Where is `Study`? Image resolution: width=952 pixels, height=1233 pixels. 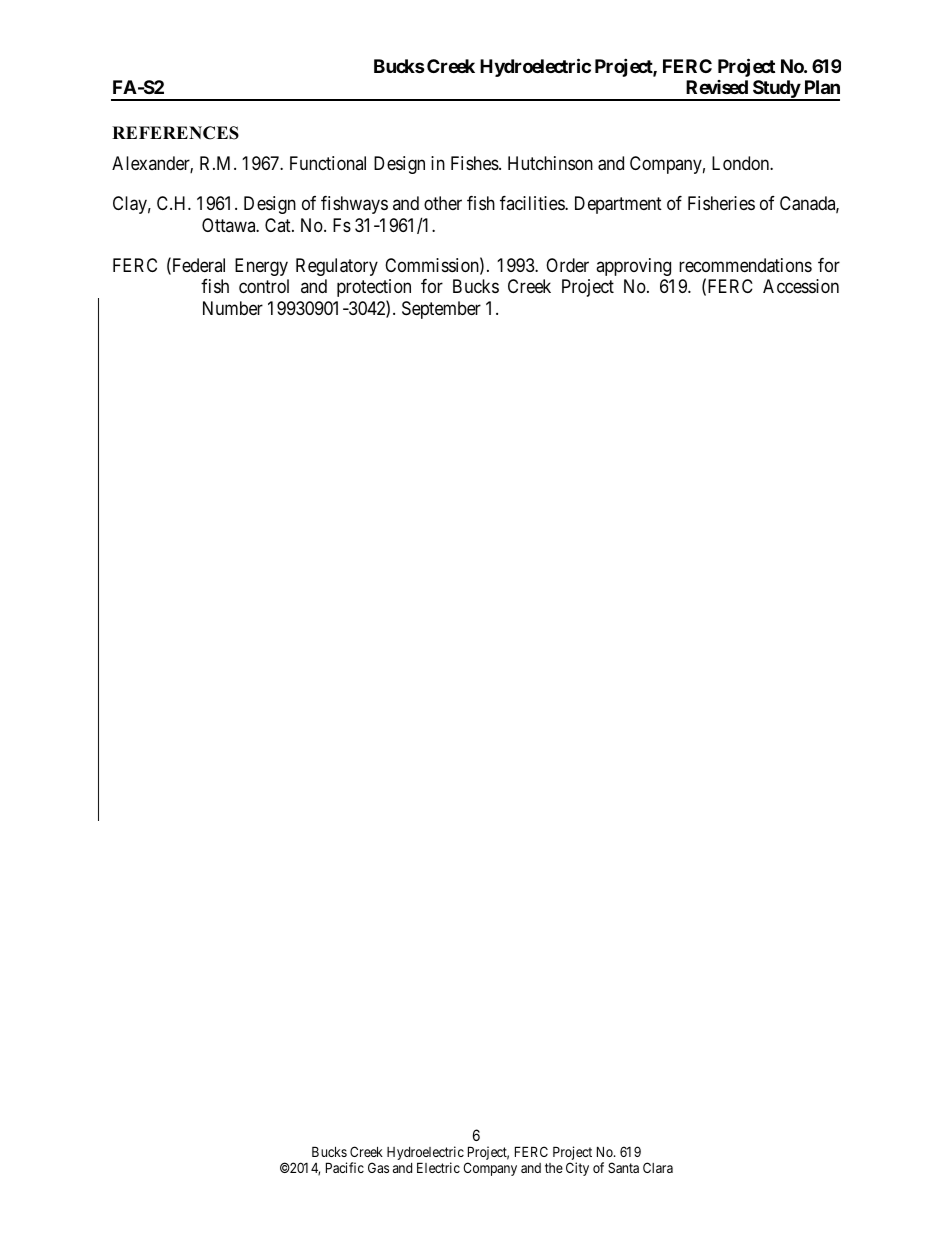
Study is located at coordinates (776, 90).
